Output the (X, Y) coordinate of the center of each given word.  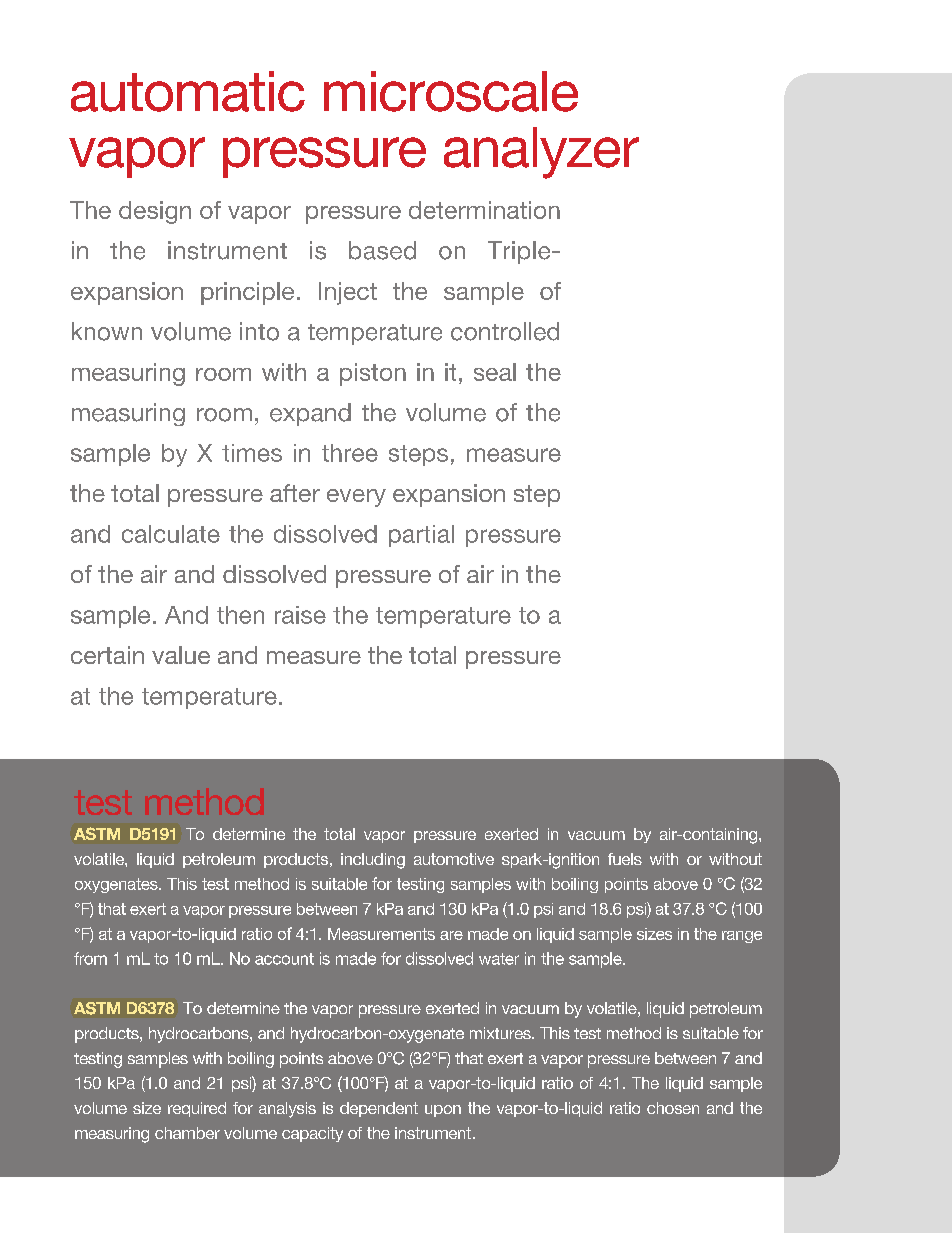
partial (421, 536)
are (451, 935)
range (742, 937)
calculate (171, 534)
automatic (188, 91)
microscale (451, 91)
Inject (348, 293)
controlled (505, 331)
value (181, 655)
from (90, 958)
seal (495, 372)
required (197, 1109)
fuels (625, 859)
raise (300, 615)
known (107, 331)
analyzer (541, 153)
